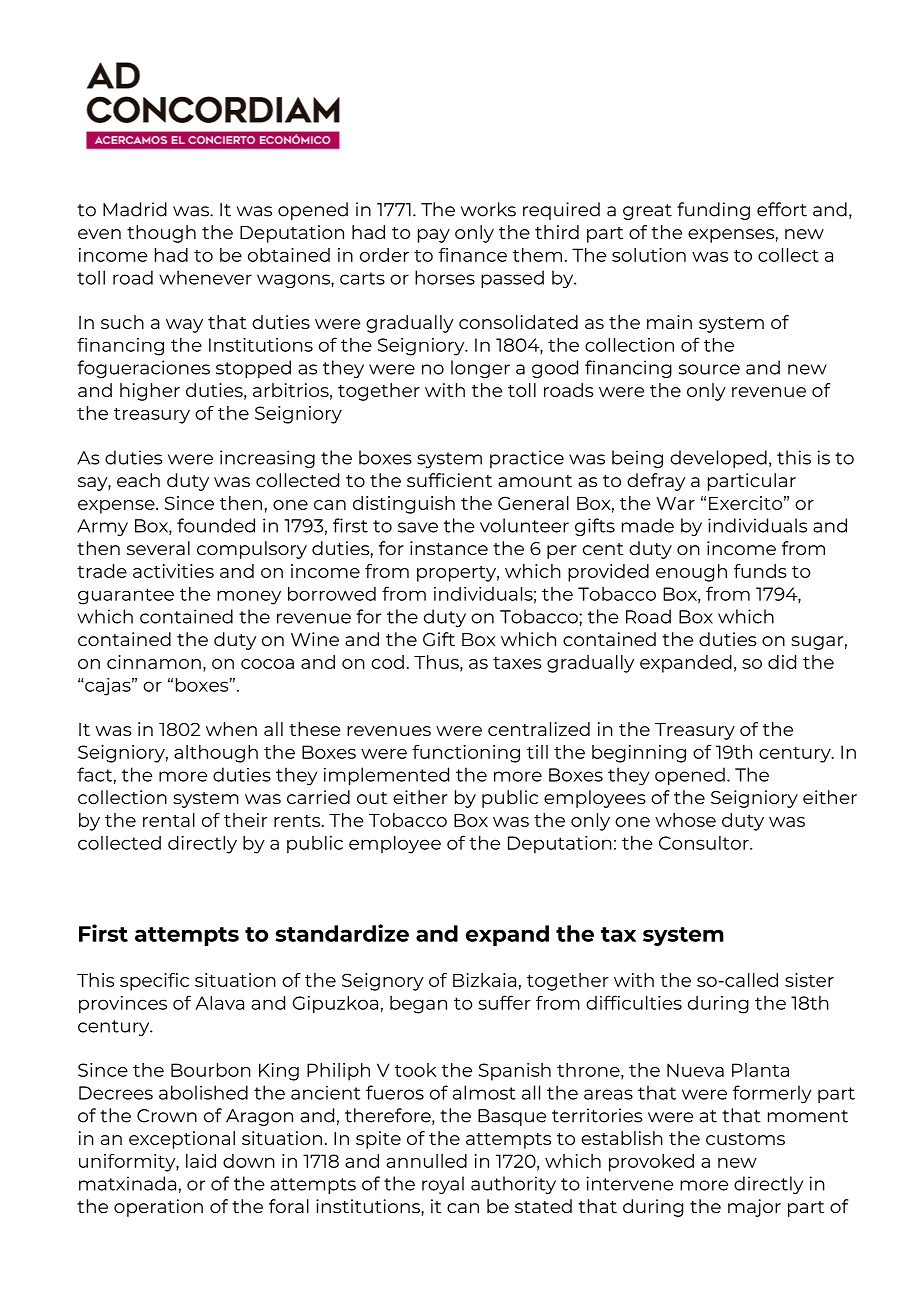  What do you see at coordinates (267, 664) in the screenshot?
I see `cocoa` at bounding box center [267, 664].
